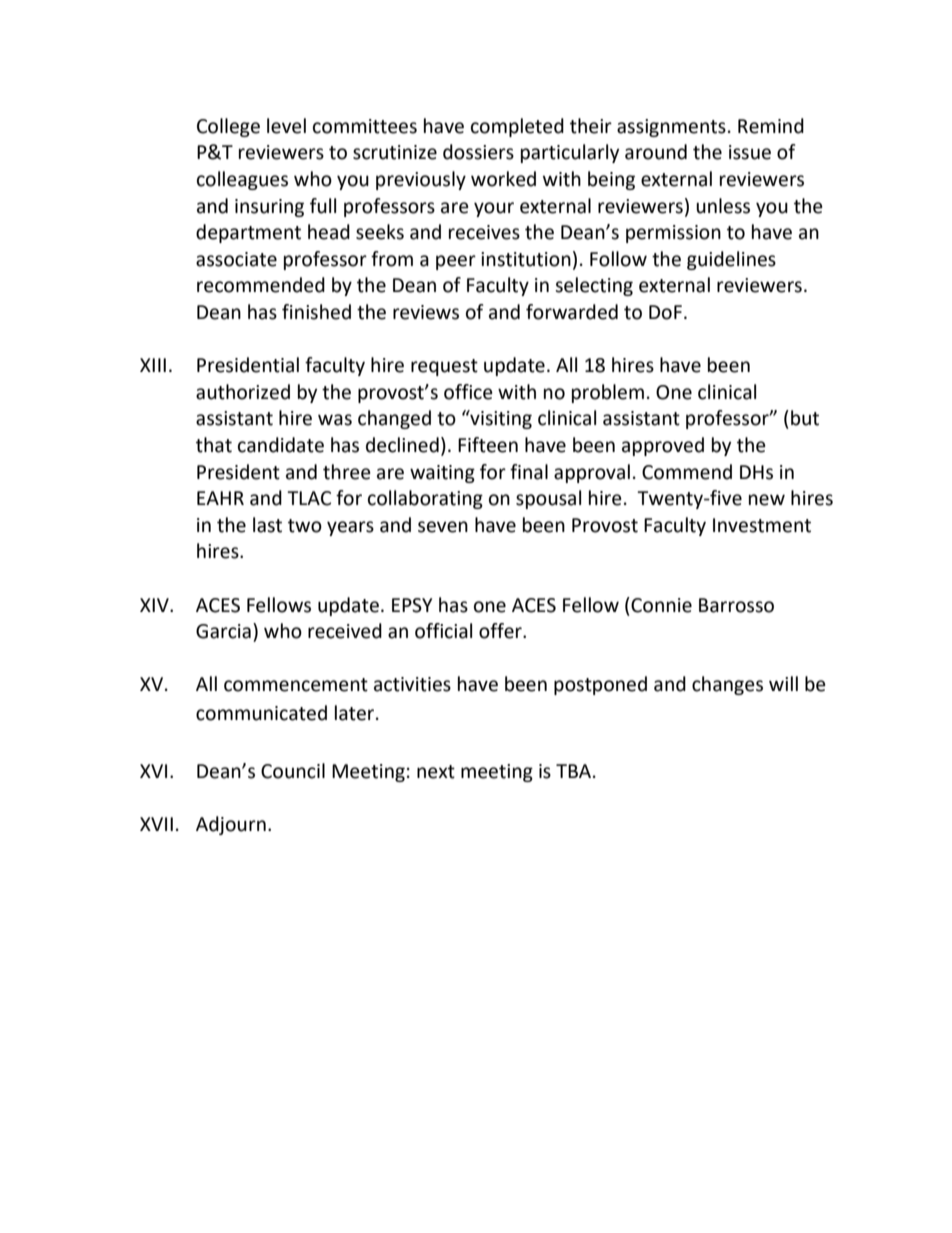 This screenshot has height=1233, width=952. What do you see at coordinates (156, 824) in the screenshot?
I see `XVII` at bounding box center [156, 824].
